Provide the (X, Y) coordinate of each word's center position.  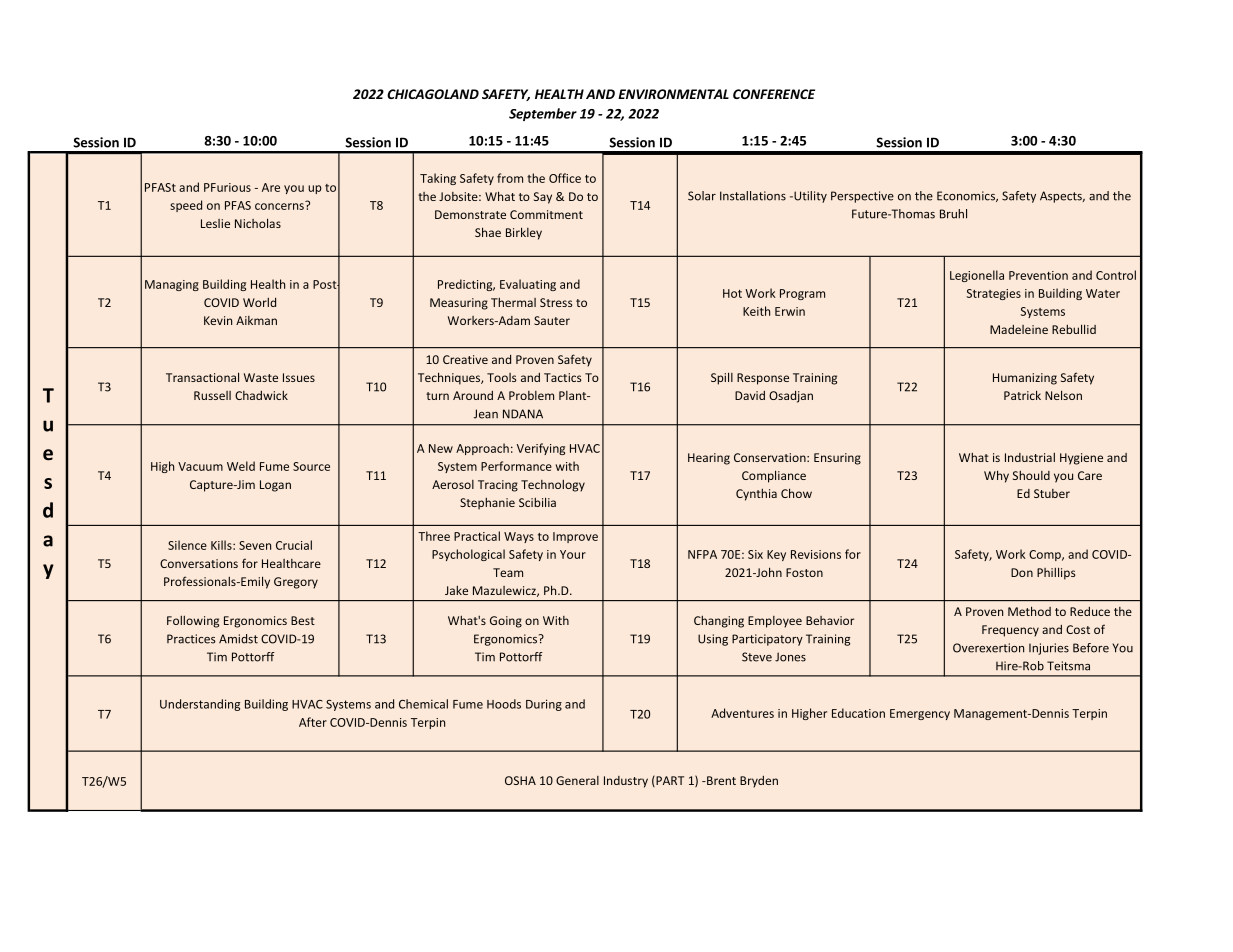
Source (311, 466)
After (313, 722)
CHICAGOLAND (433, 94)
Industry (626, 782)
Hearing (709, 459)
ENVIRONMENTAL (673, 94)
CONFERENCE (774, 94)
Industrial (1030, 457)
